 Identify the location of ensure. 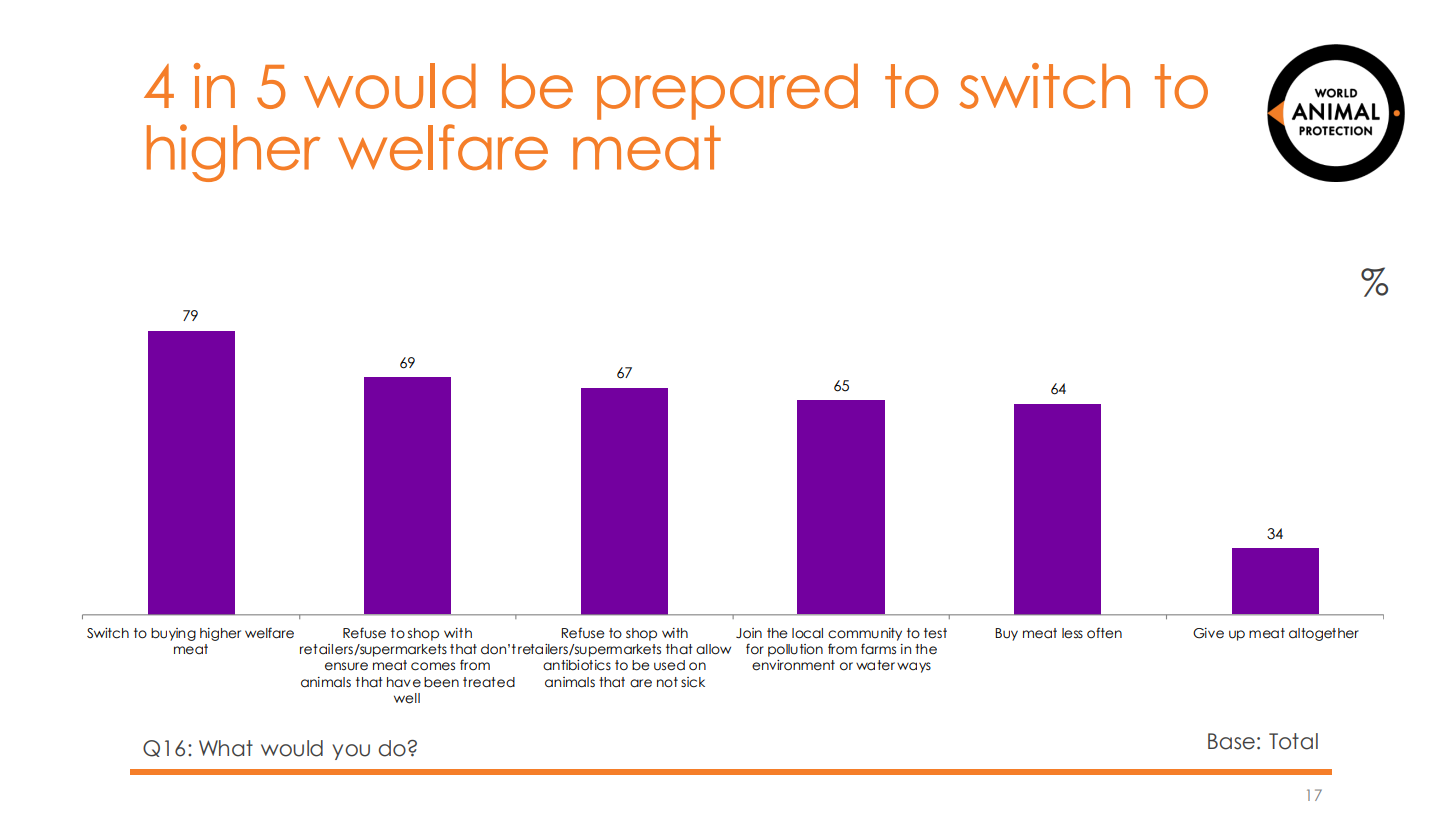
(346, 666).
